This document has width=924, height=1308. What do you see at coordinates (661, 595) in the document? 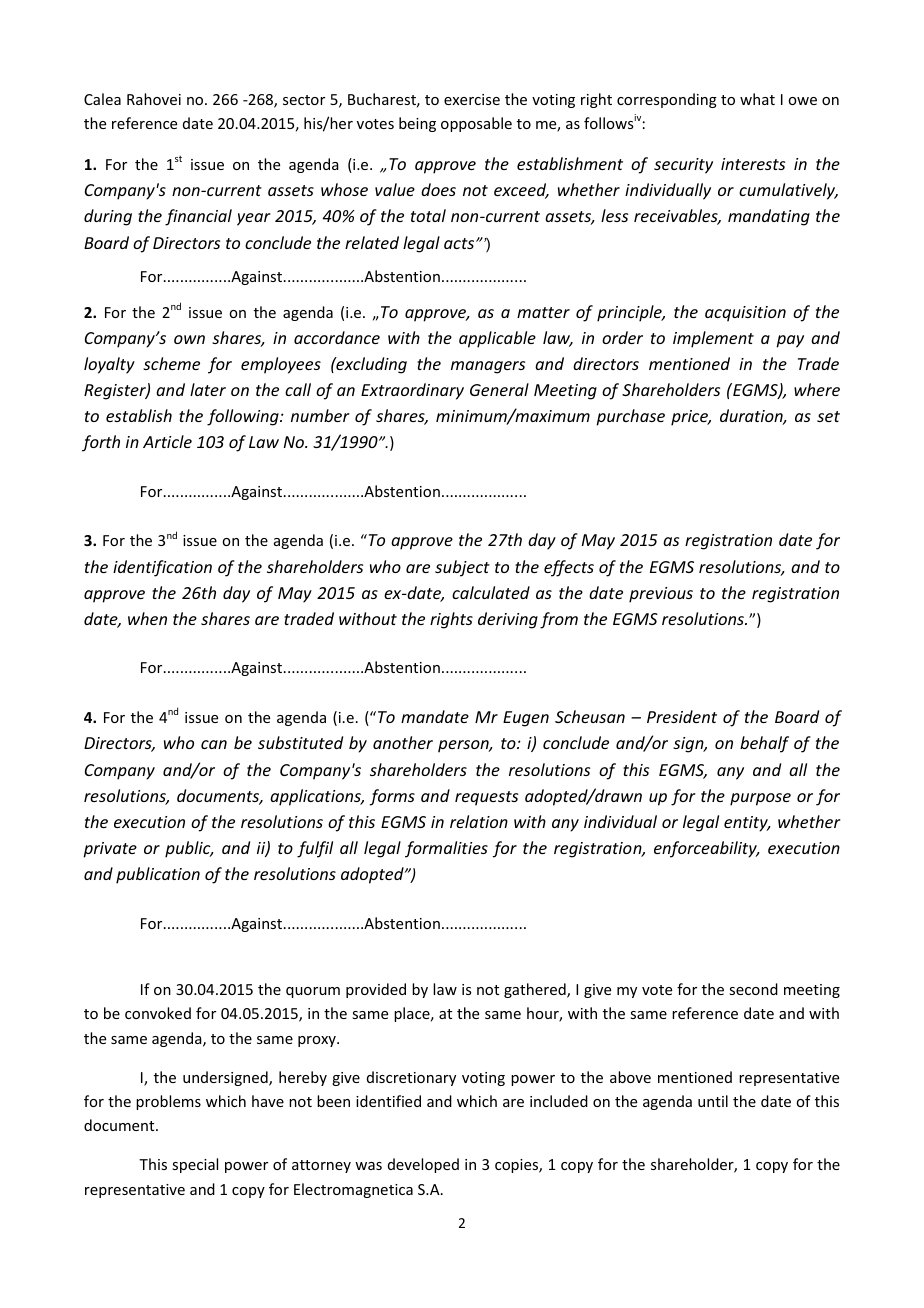
I see `previous` at bounding box center [661, 595].
